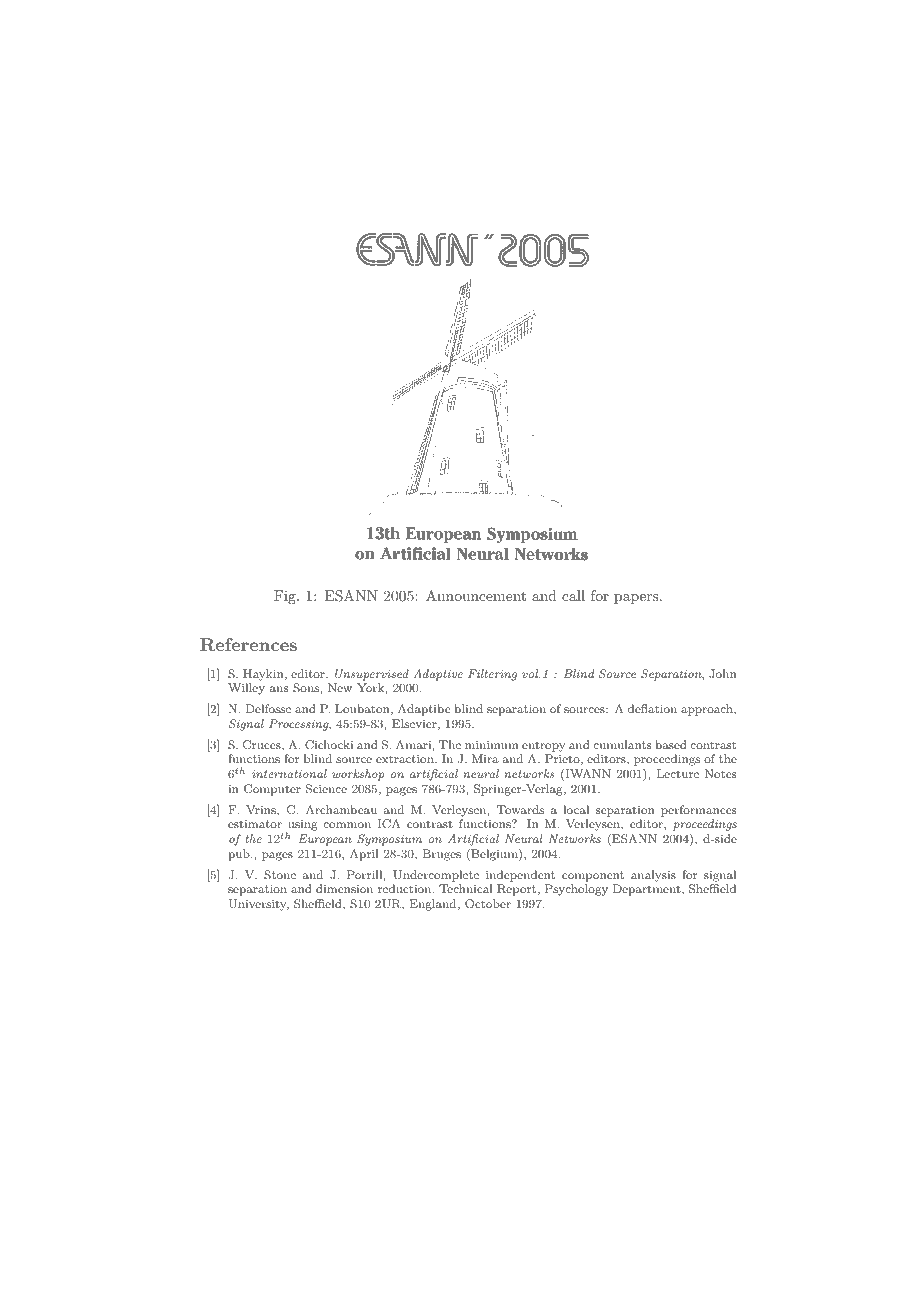 This page has width=924, height=1308. What do you see at coordinates (520, 809) in the page?
I see `Towards` at bounding box center [520, 809].
